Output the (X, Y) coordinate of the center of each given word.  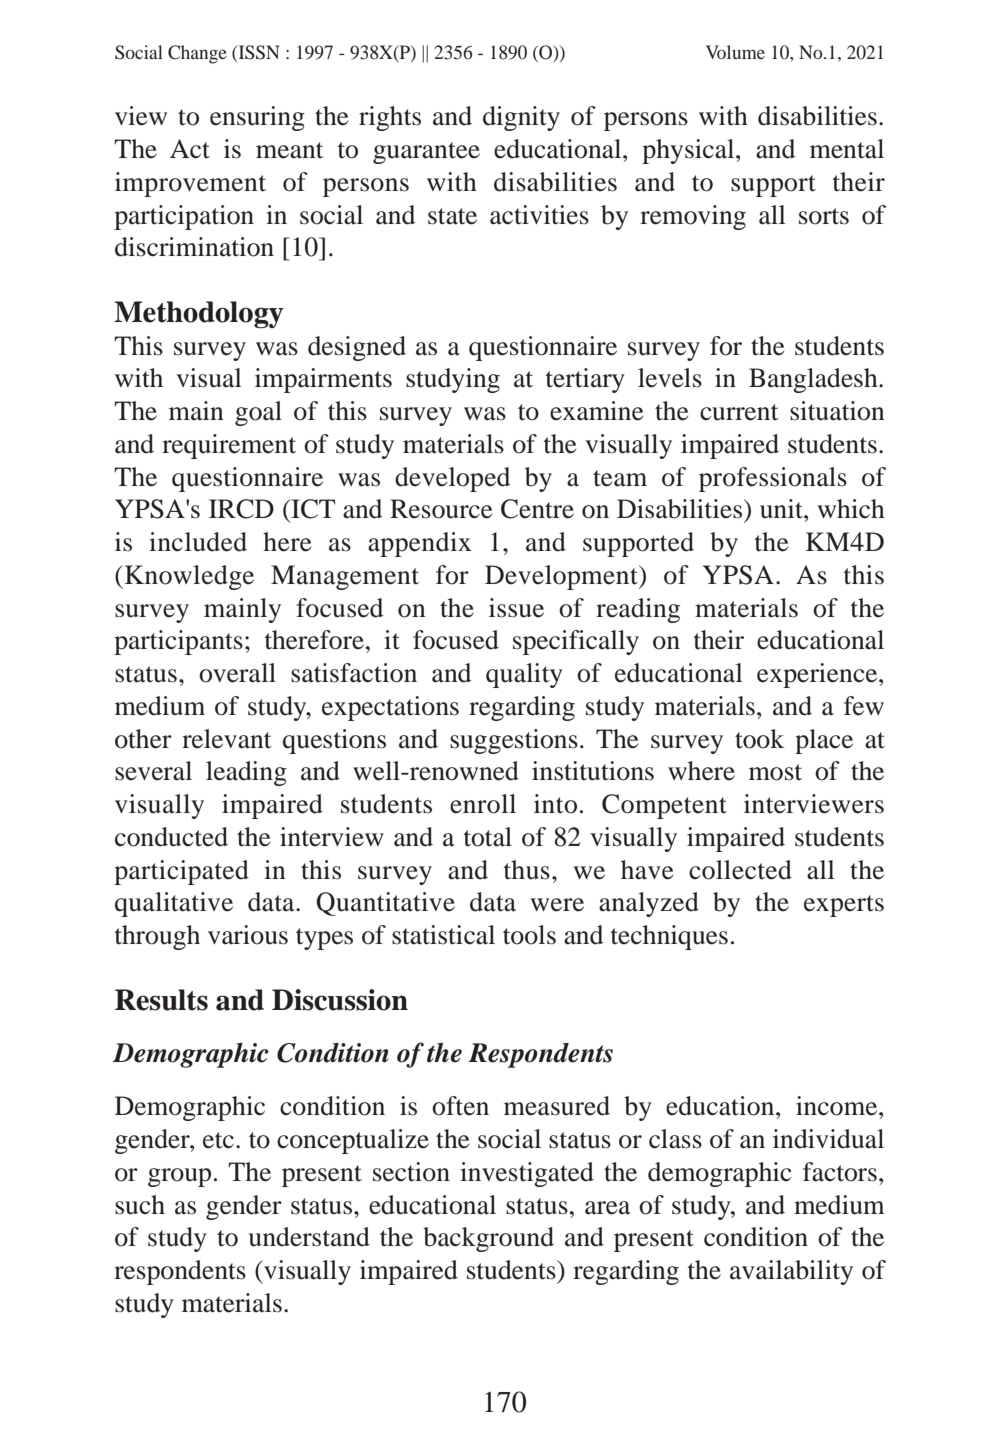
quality (524, 675)
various (248, 935)
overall (237, 673)
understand (309, 1237)
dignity (521, 118)
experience (818, 675)
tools (529, 935)
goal (258, 413)
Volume (735, 52)
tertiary (585, 380)
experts (844, 906)
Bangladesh (814, 380)
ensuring (257, 118)
